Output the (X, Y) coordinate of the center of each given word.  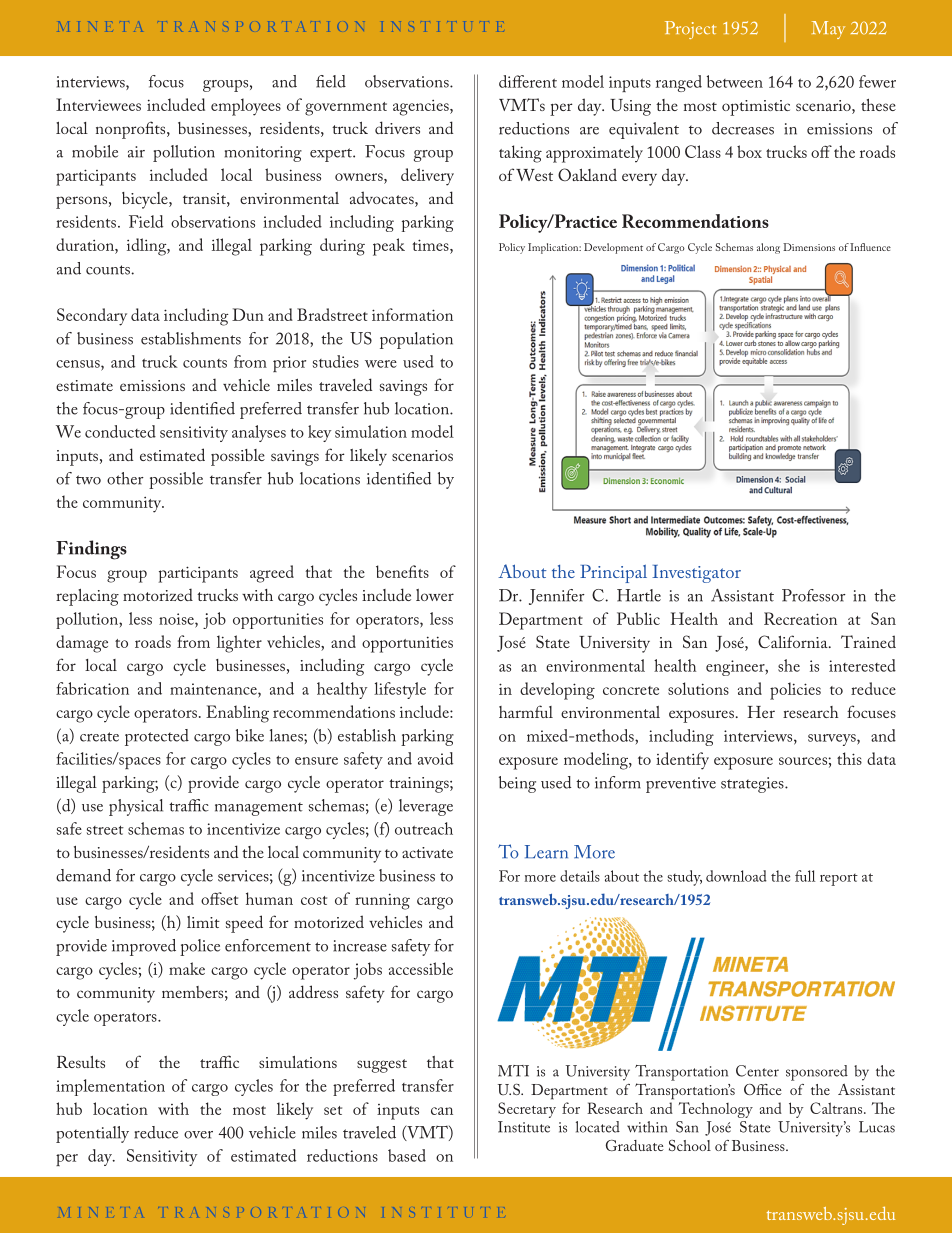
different (528, 81)
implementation (110, 1087)
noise (177, 619)
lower (435, 595)
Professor (814, 595)
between (735, 81)
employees (246, 107)
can (442, 1111)
